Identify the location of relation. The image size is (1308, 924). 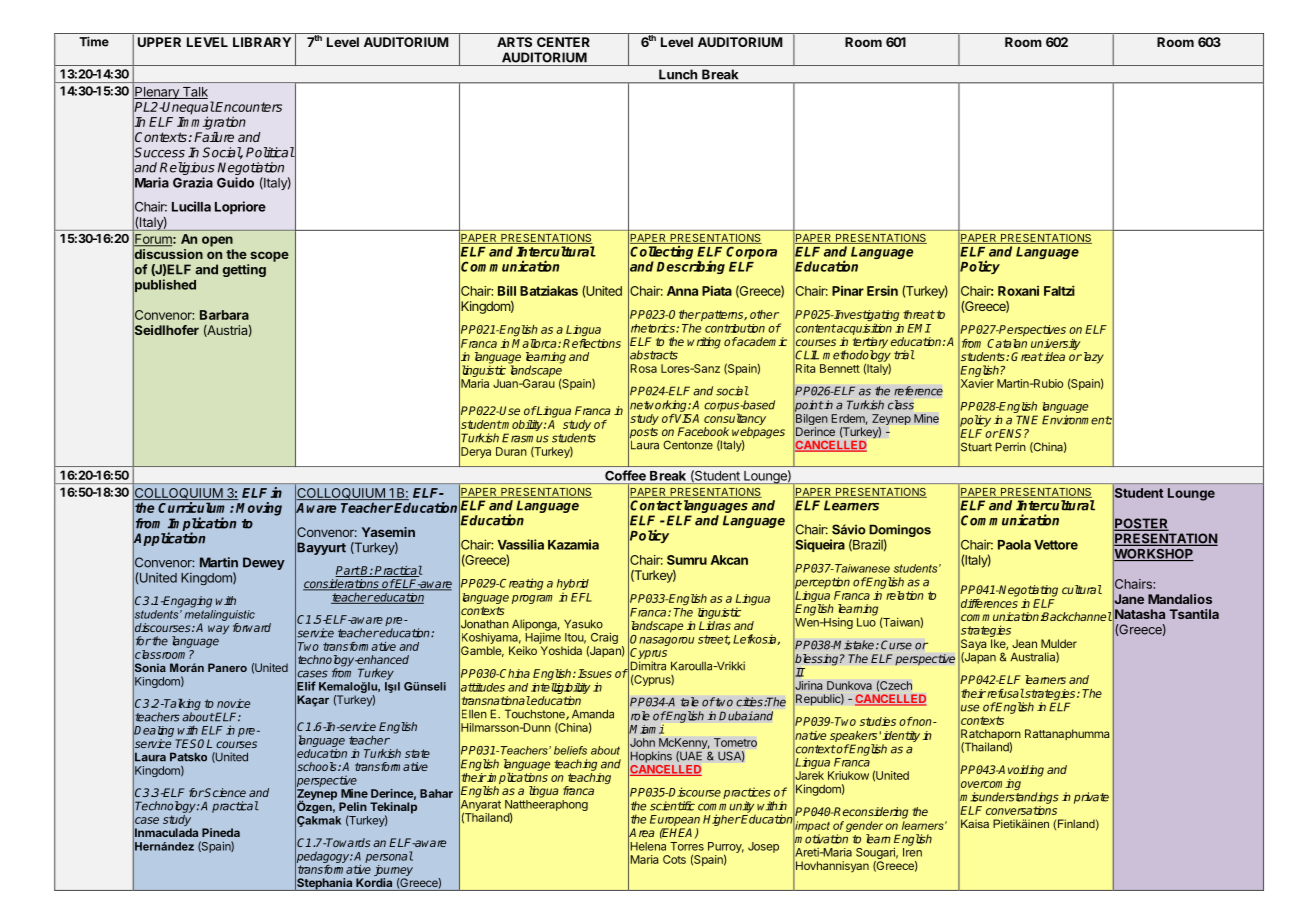
(905, 595).
